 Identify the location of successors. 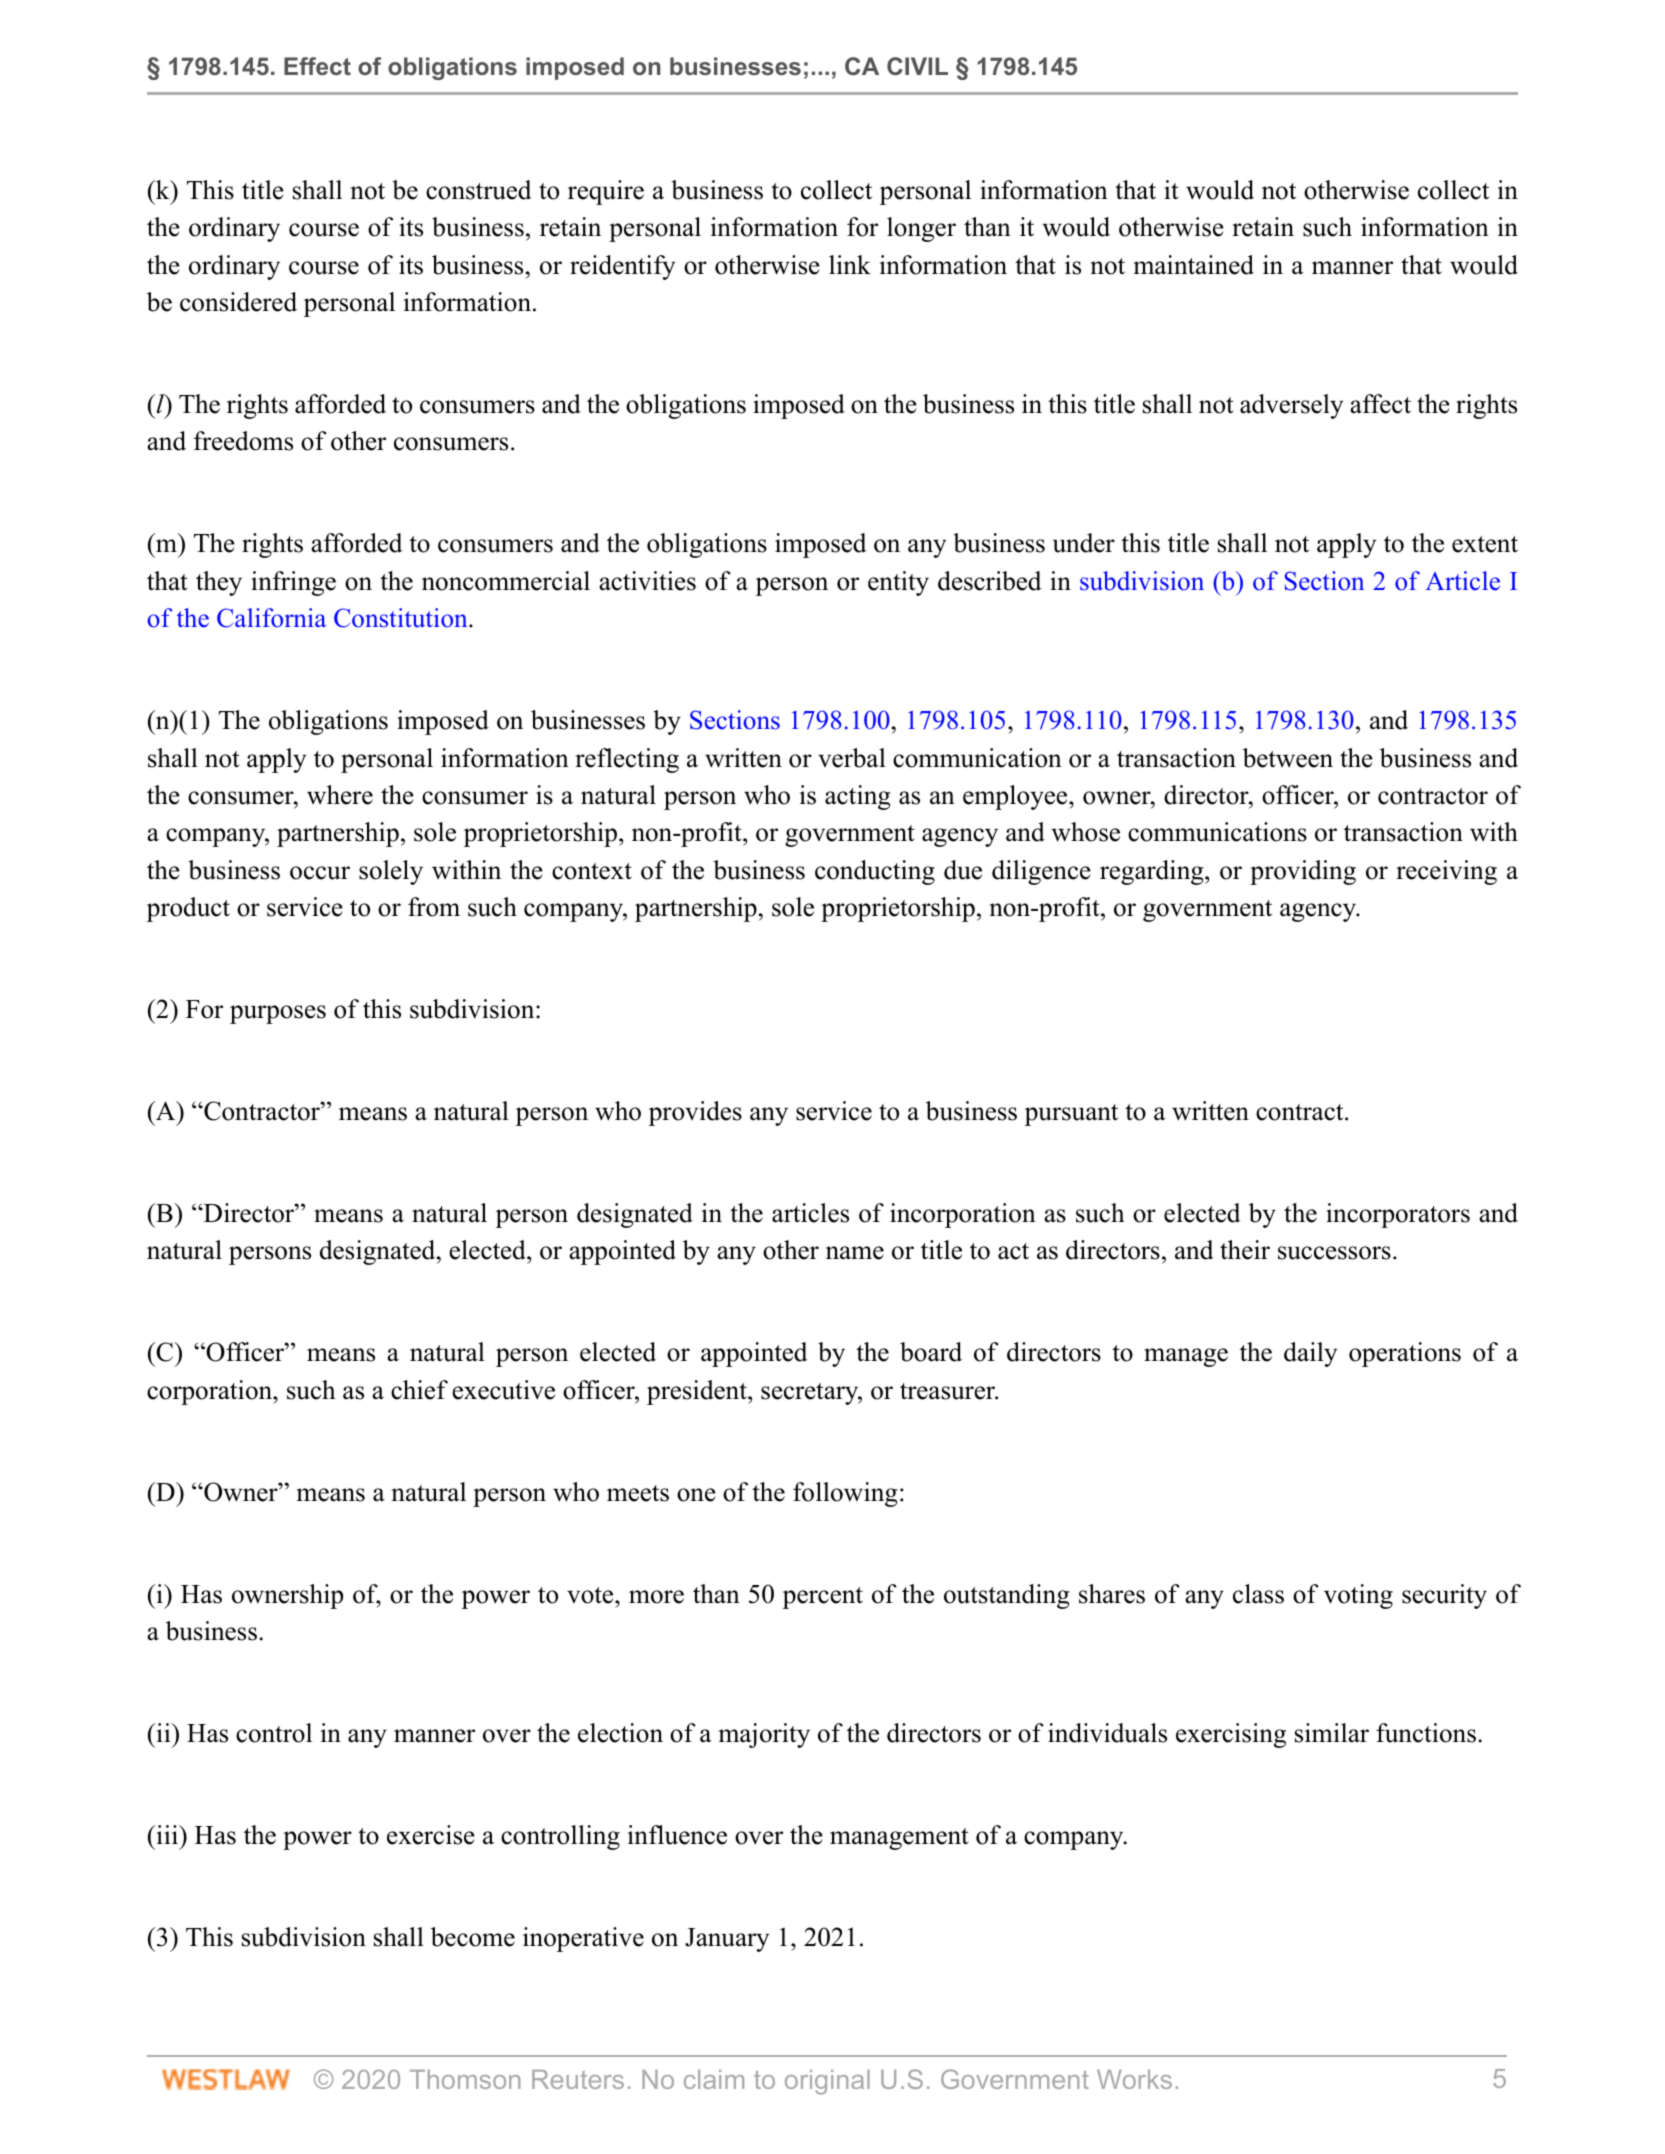
(1334, 1253).
